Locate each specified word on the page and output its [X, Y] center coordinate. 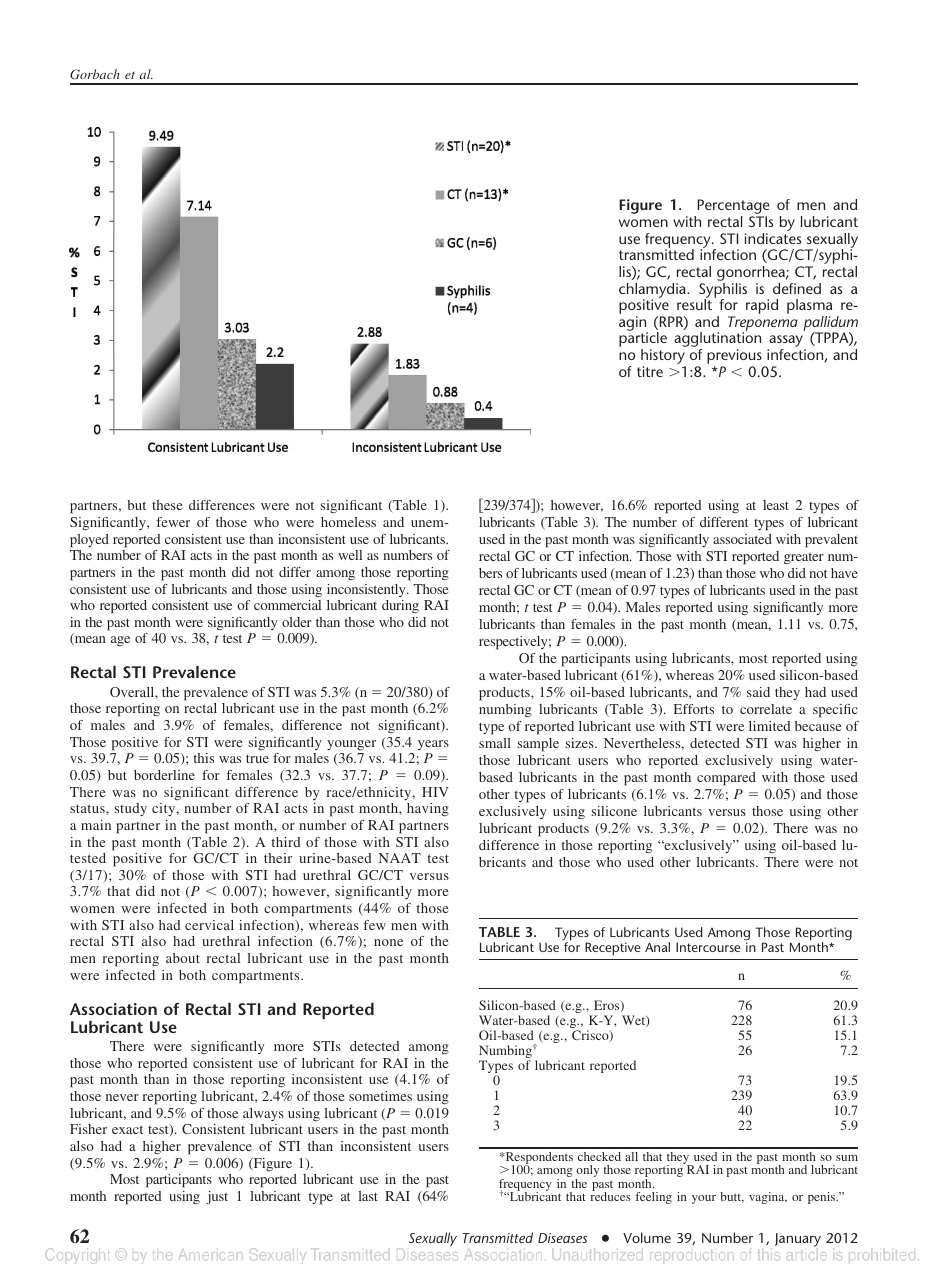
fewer [173, 522]
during [400, 606]
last [368, 1196]
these [167, 505]
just [217, 1197]
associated [742, 539]
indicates [773, 238]
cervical [209, 925]
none [388, 942]
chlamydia [653, 291]
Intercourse [708, 947]
